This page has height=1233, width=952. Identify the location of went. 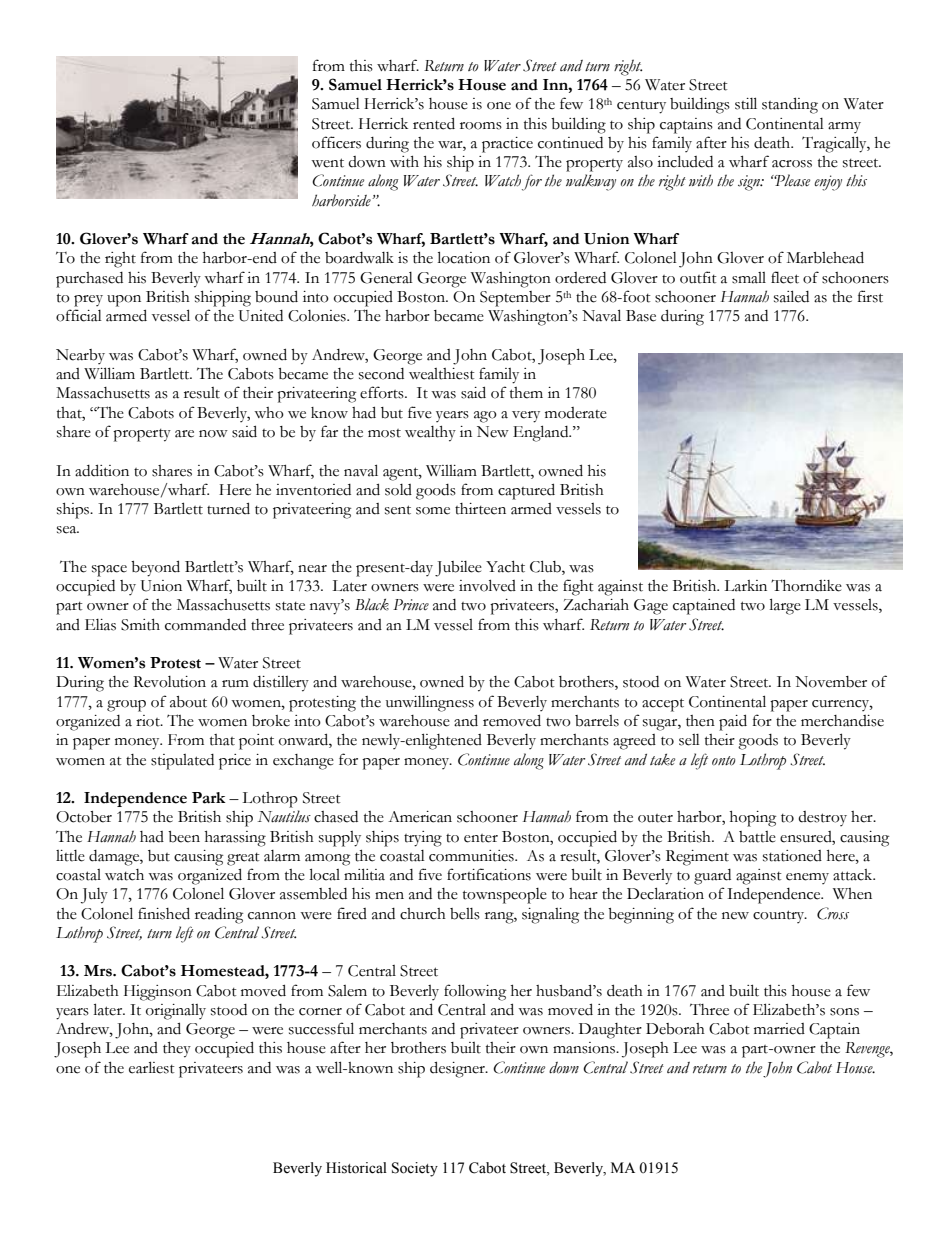
(327, 163).
